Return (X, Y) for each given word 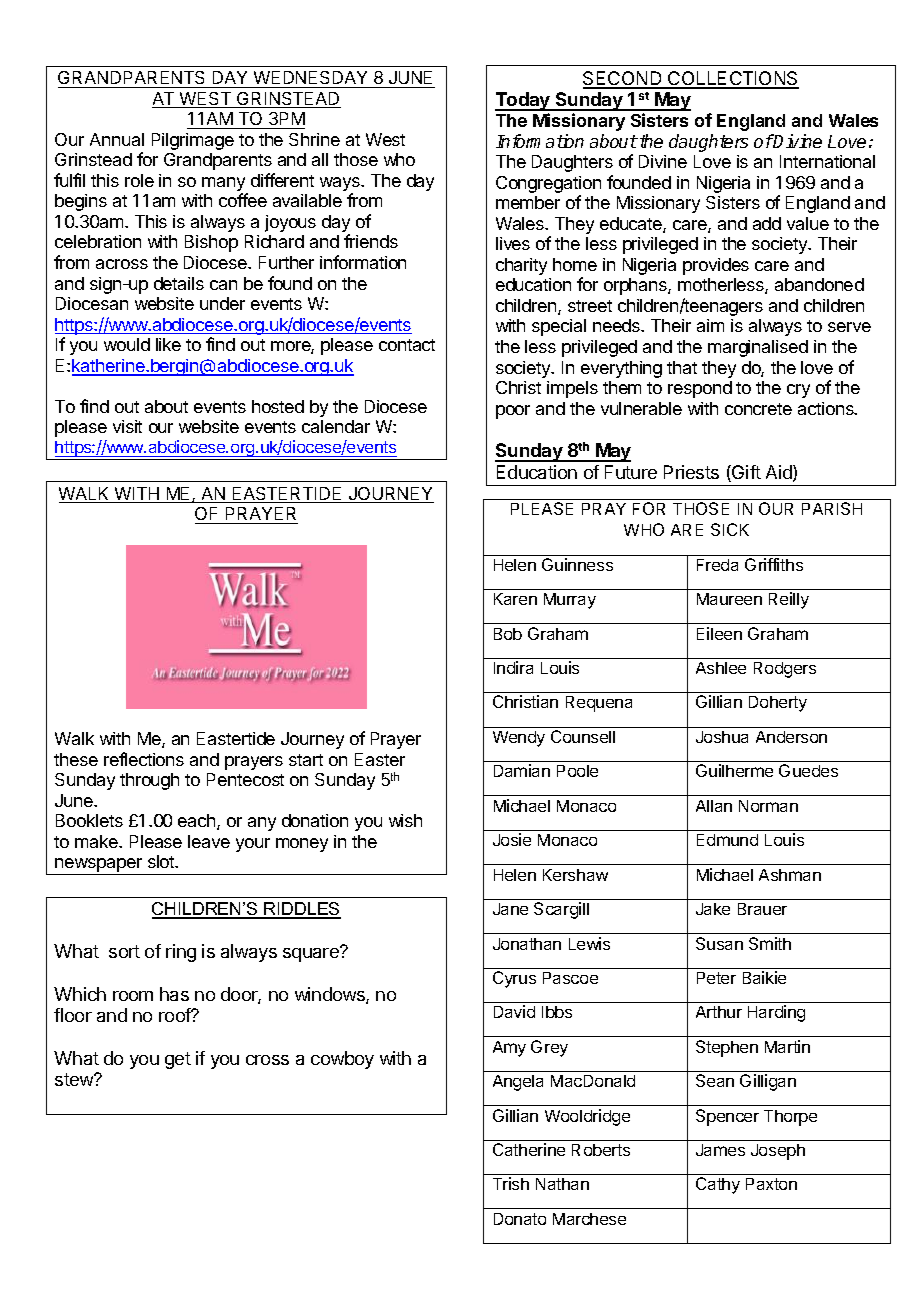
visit (127, 426)
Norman (768, 806)
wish (405, 820)
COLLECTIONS (732, 79)
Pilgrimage (193, 141)
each (198, 822)
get (178, 1060)
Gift (745, 473)
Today (523, 101)
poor (513, 412)
